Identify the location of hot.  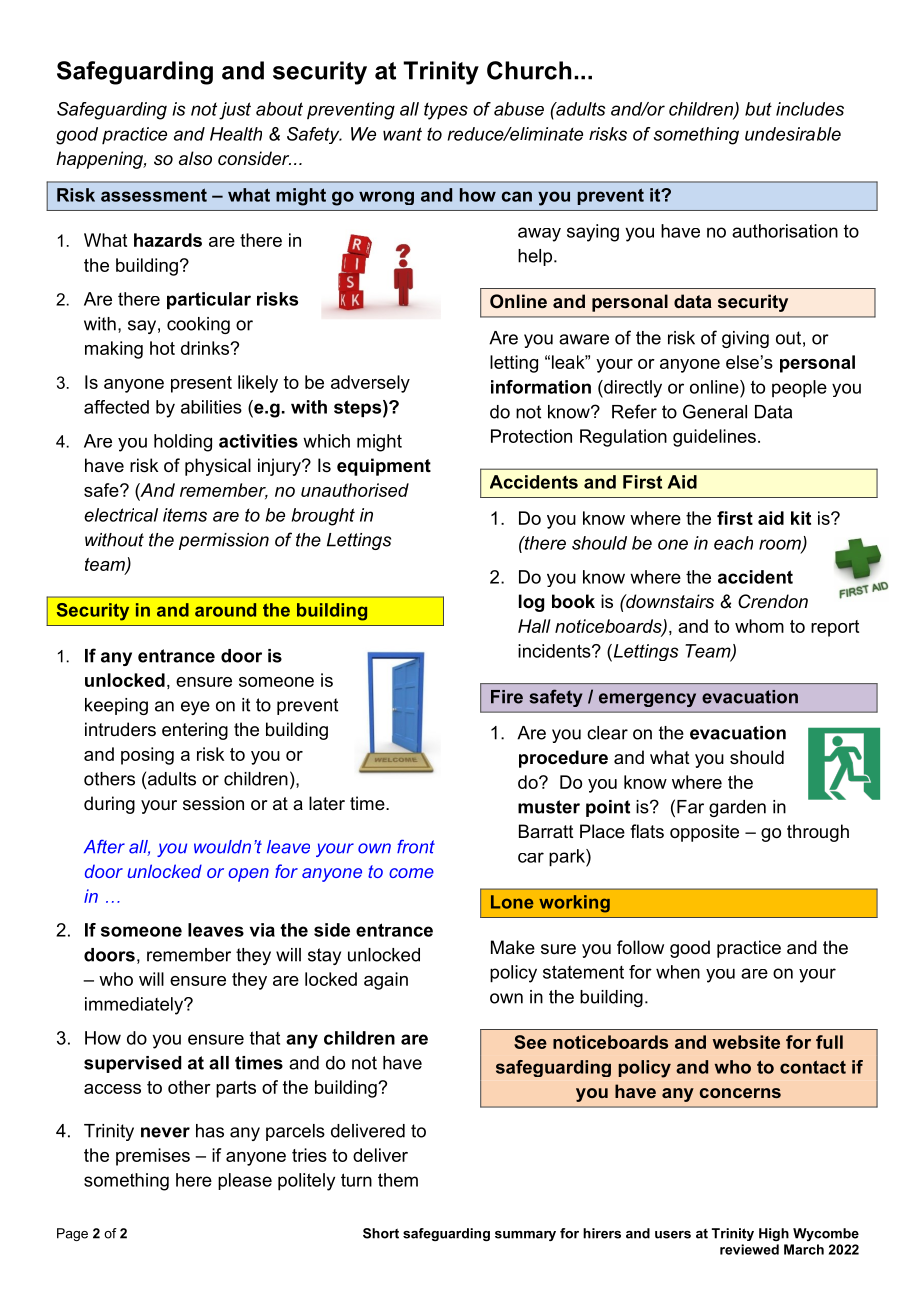
(162, 348).
